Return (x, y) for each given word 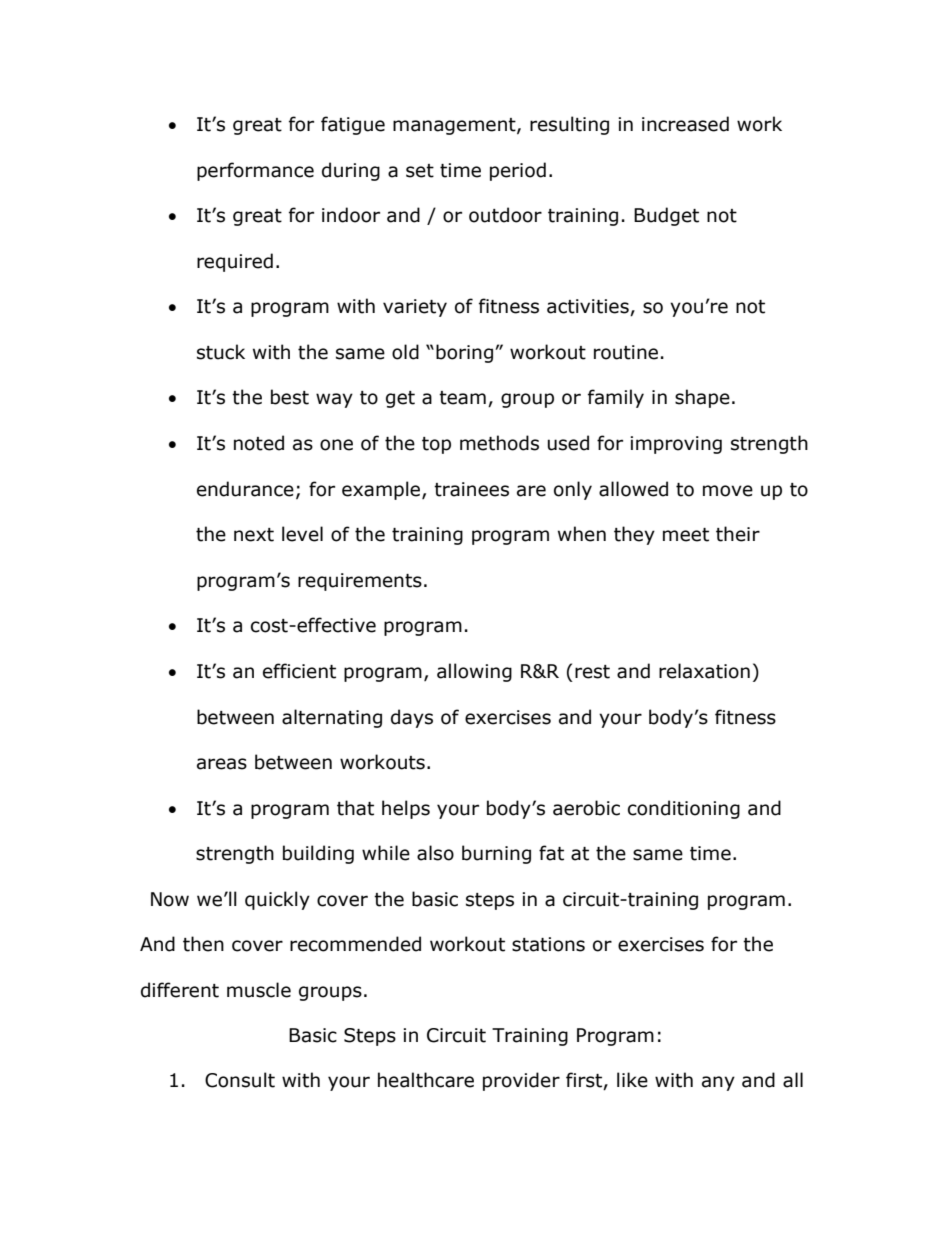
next (254, 535)
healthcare (426, 1080)
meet (686, 535)
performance (255, 171)
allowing (474, 672)
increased (685, 124)
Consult (240, 1080)
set (420, 171)
